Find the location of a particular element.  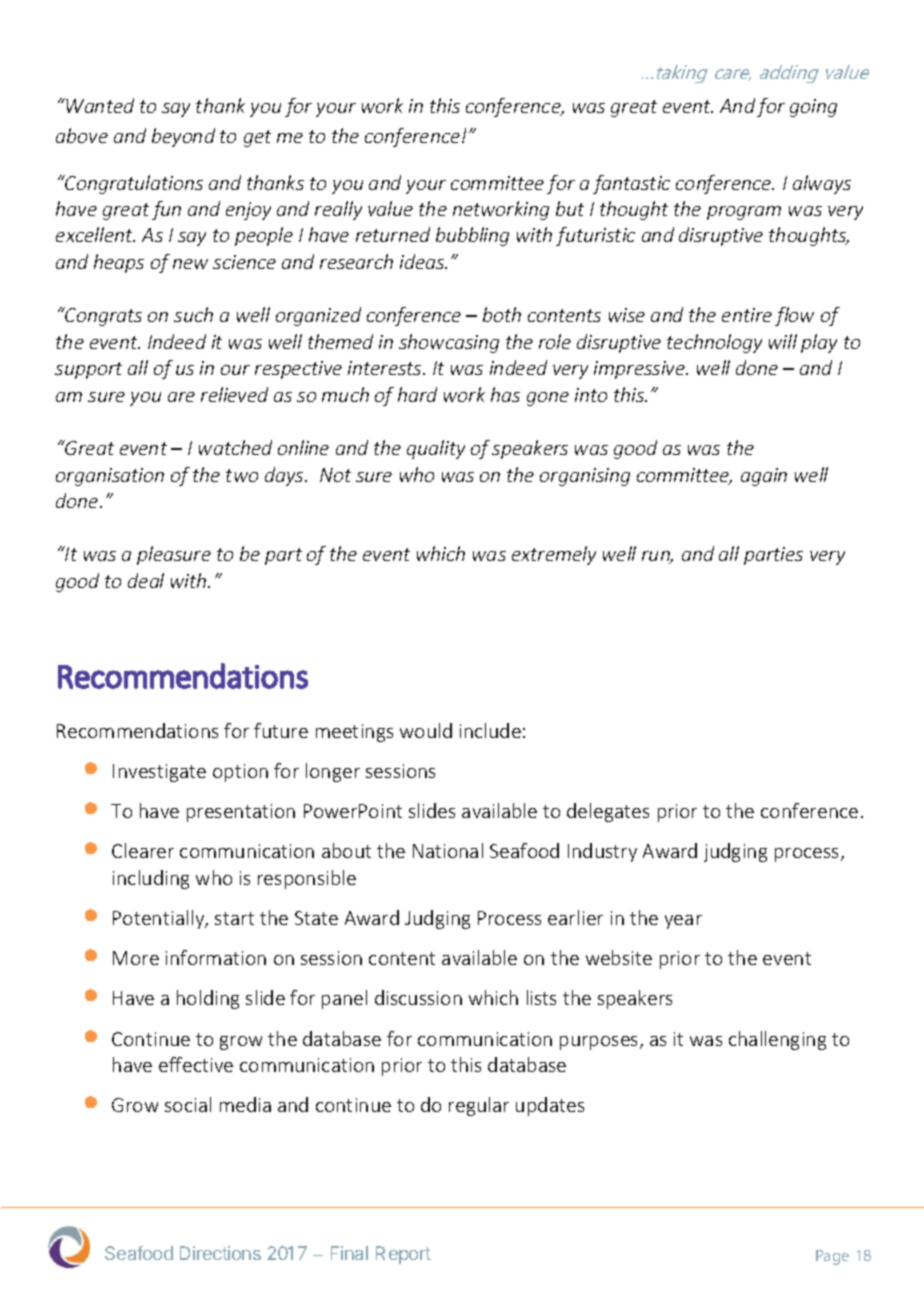

Report is located at coordinates (403, 1255).
